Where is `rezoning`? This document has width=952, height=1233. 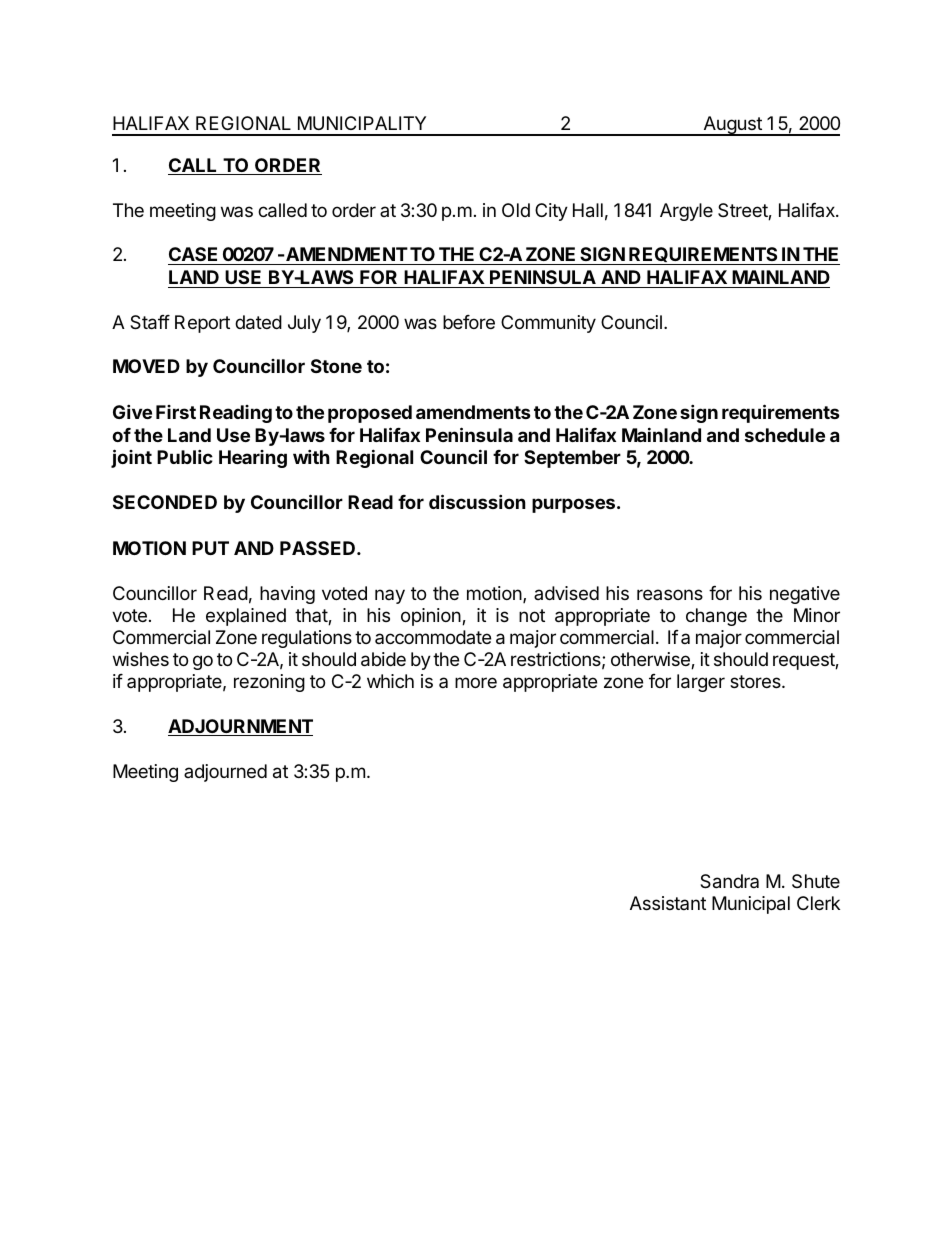 rezoning is located at coordinates (269, 683).
